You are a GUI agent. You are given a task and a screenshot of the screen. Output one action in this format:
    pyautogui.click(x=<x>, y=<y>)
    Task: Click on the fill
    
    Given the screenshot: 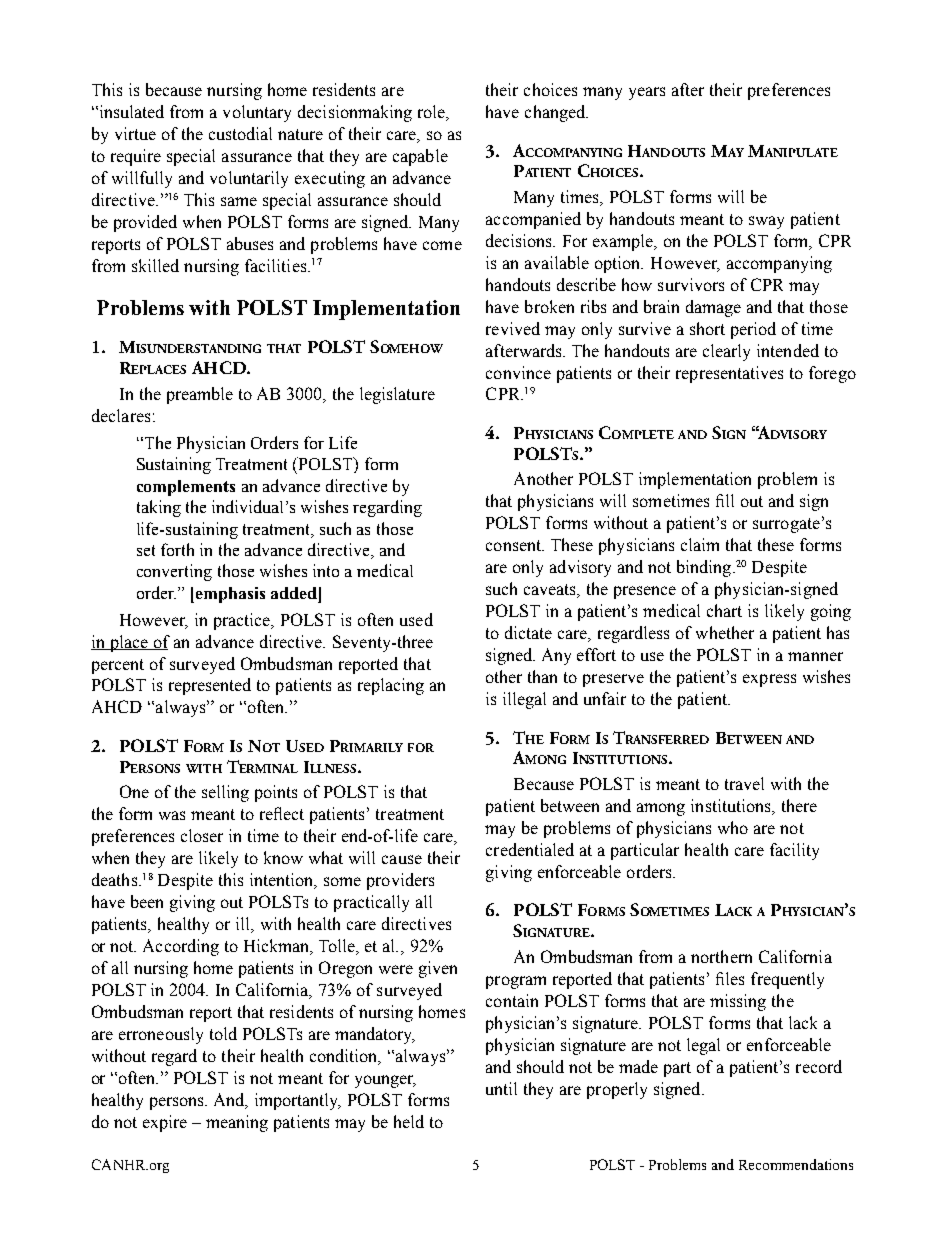 What is the action you would take?
    pyautogui.click(x=725, y=500)
